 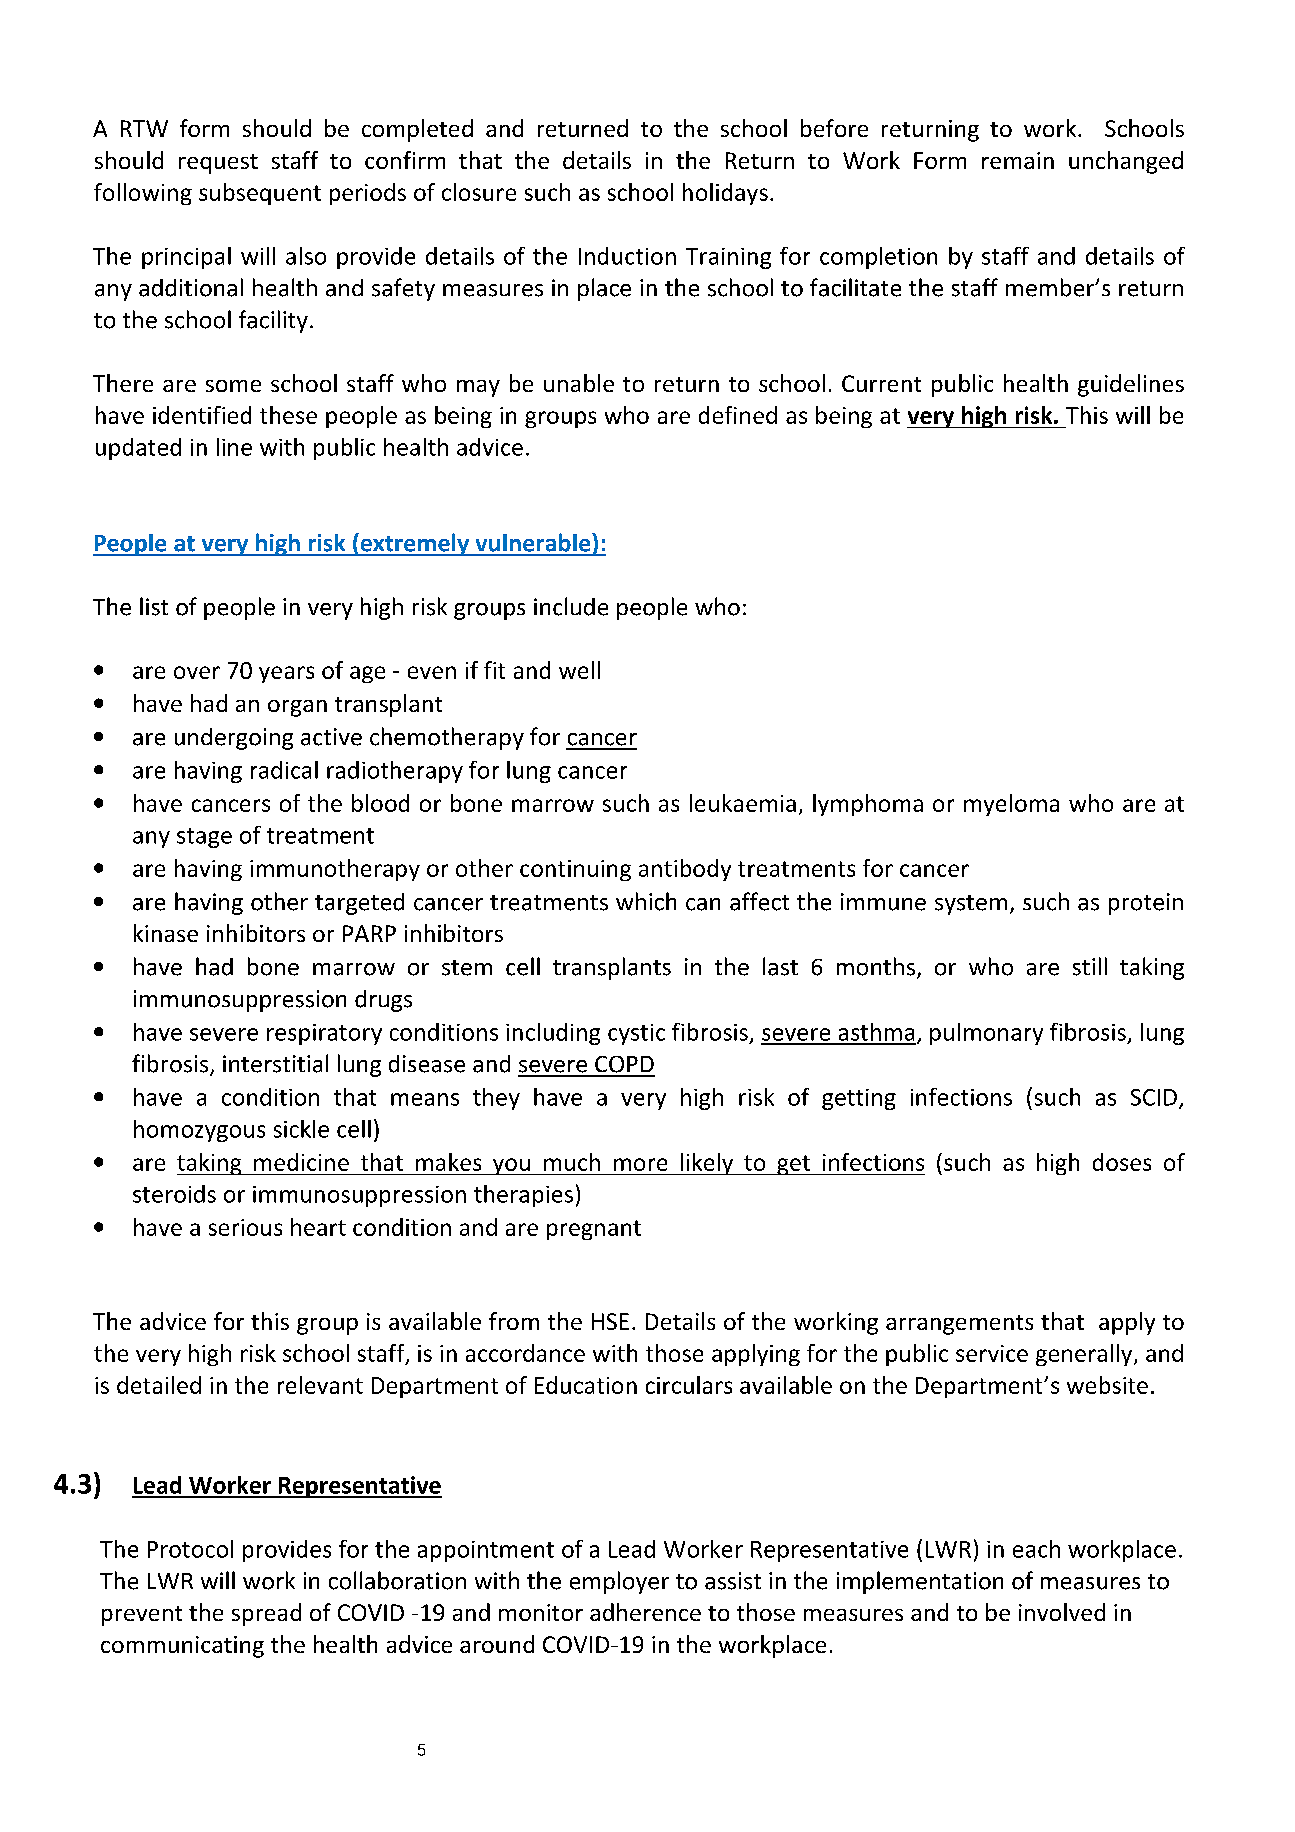 I want to click on remain, so click(x=1018, y=160).
